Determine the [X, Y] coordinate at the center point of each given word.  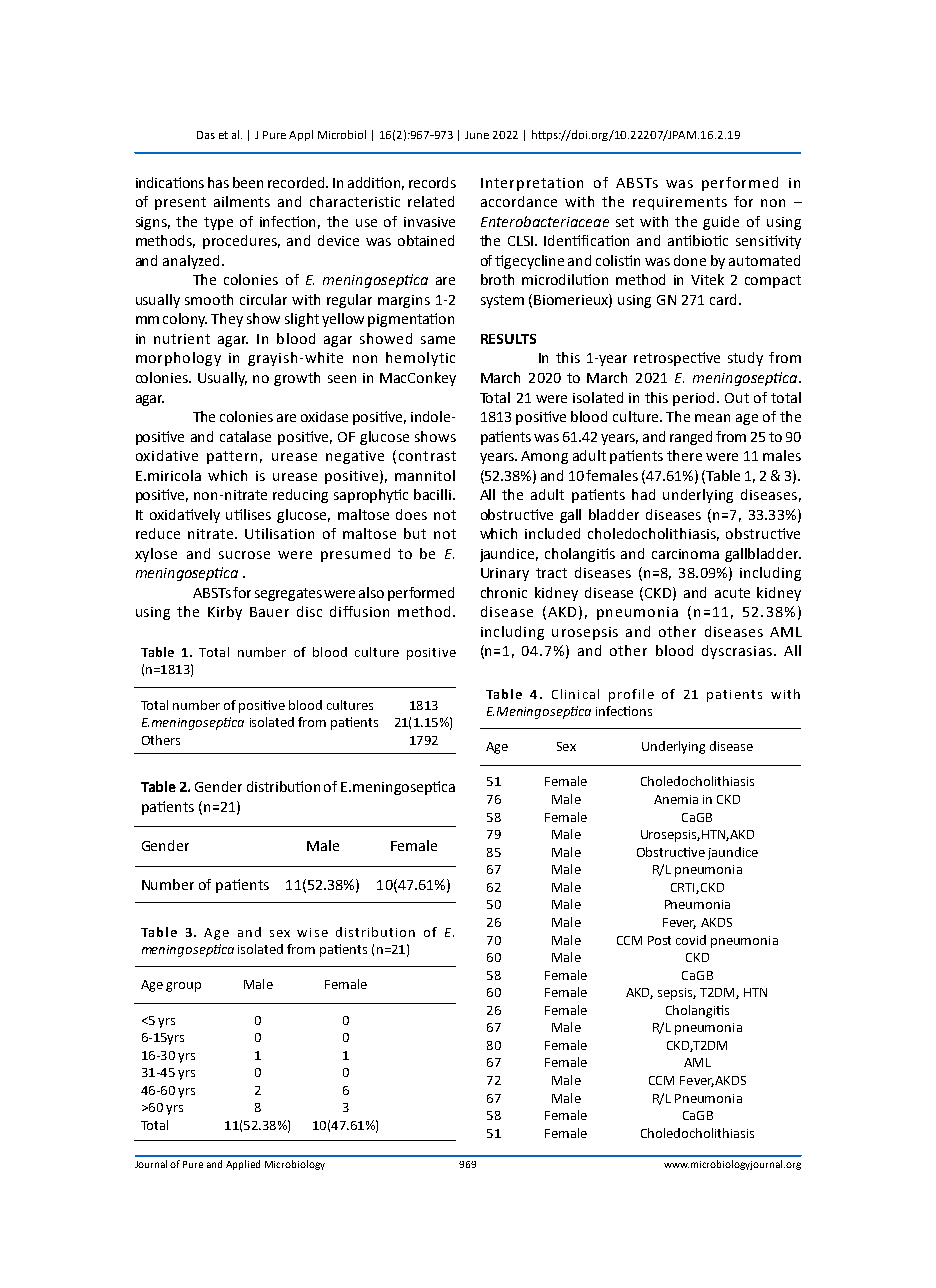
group [183, 987]
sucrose [244, 555]
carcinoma [685, 554]
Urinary [505, 574]
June [477, 135]
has [218, 182]
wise [312, 932]
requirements [680, 203]
